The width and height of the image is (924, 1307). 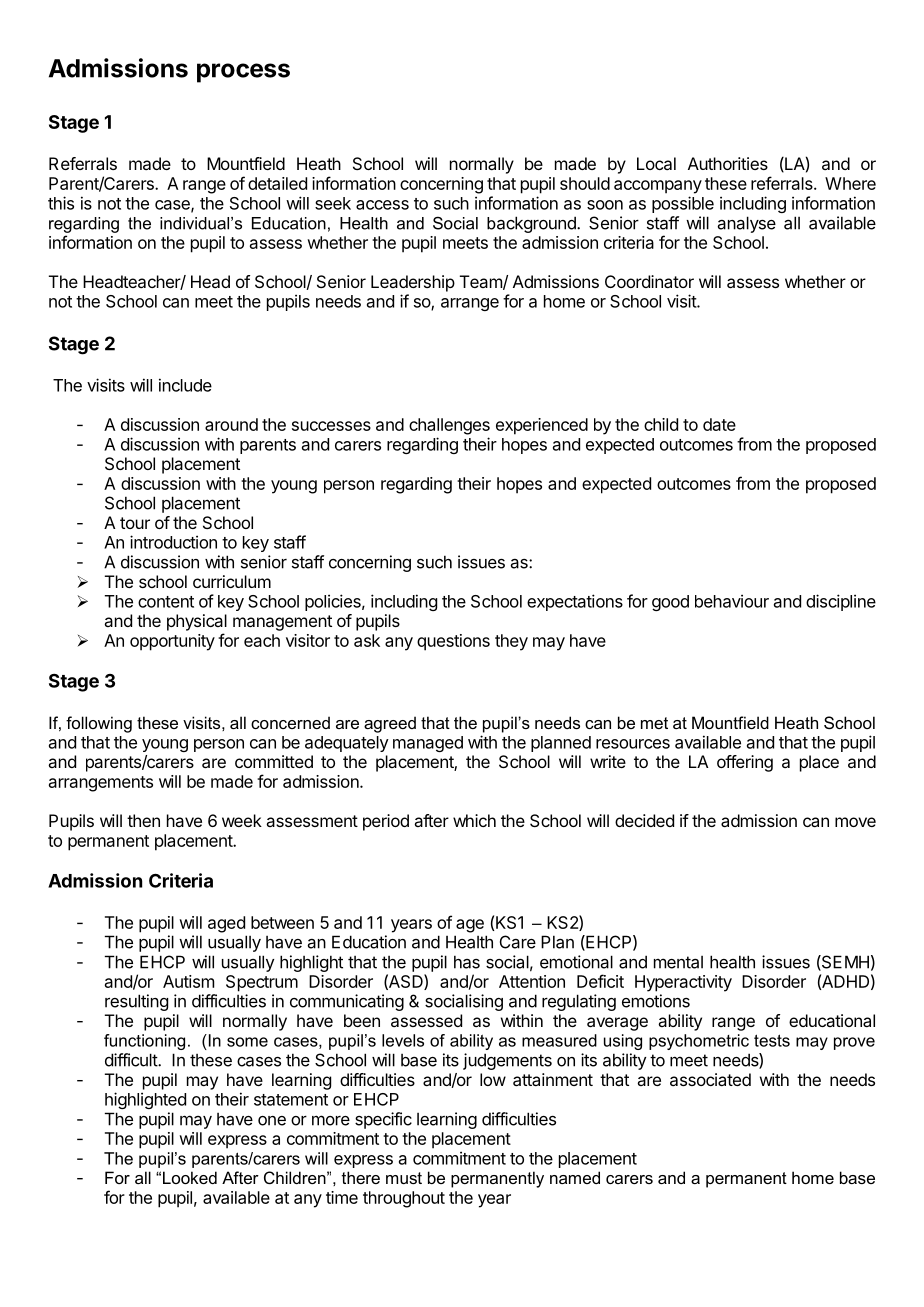 What do you see at coordinates (190, 1177) in the image?
I see `Looked` at bounding box center [190, 1177].
